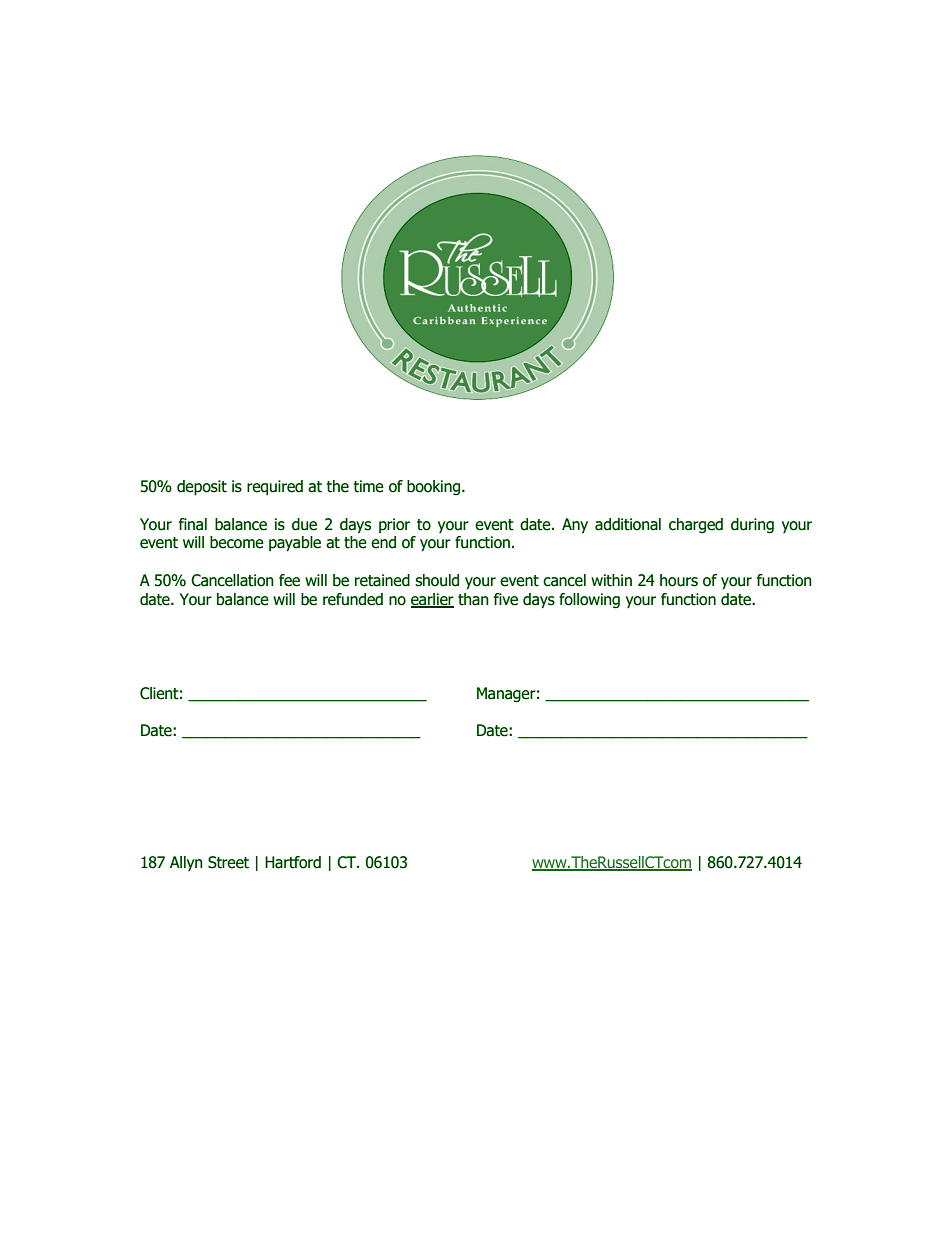 This screenshot has height=1233, width=952. What do you see at coordinates (353, 599) in the screenshot?
I see `refunded` at bounding box center [353, 599].
